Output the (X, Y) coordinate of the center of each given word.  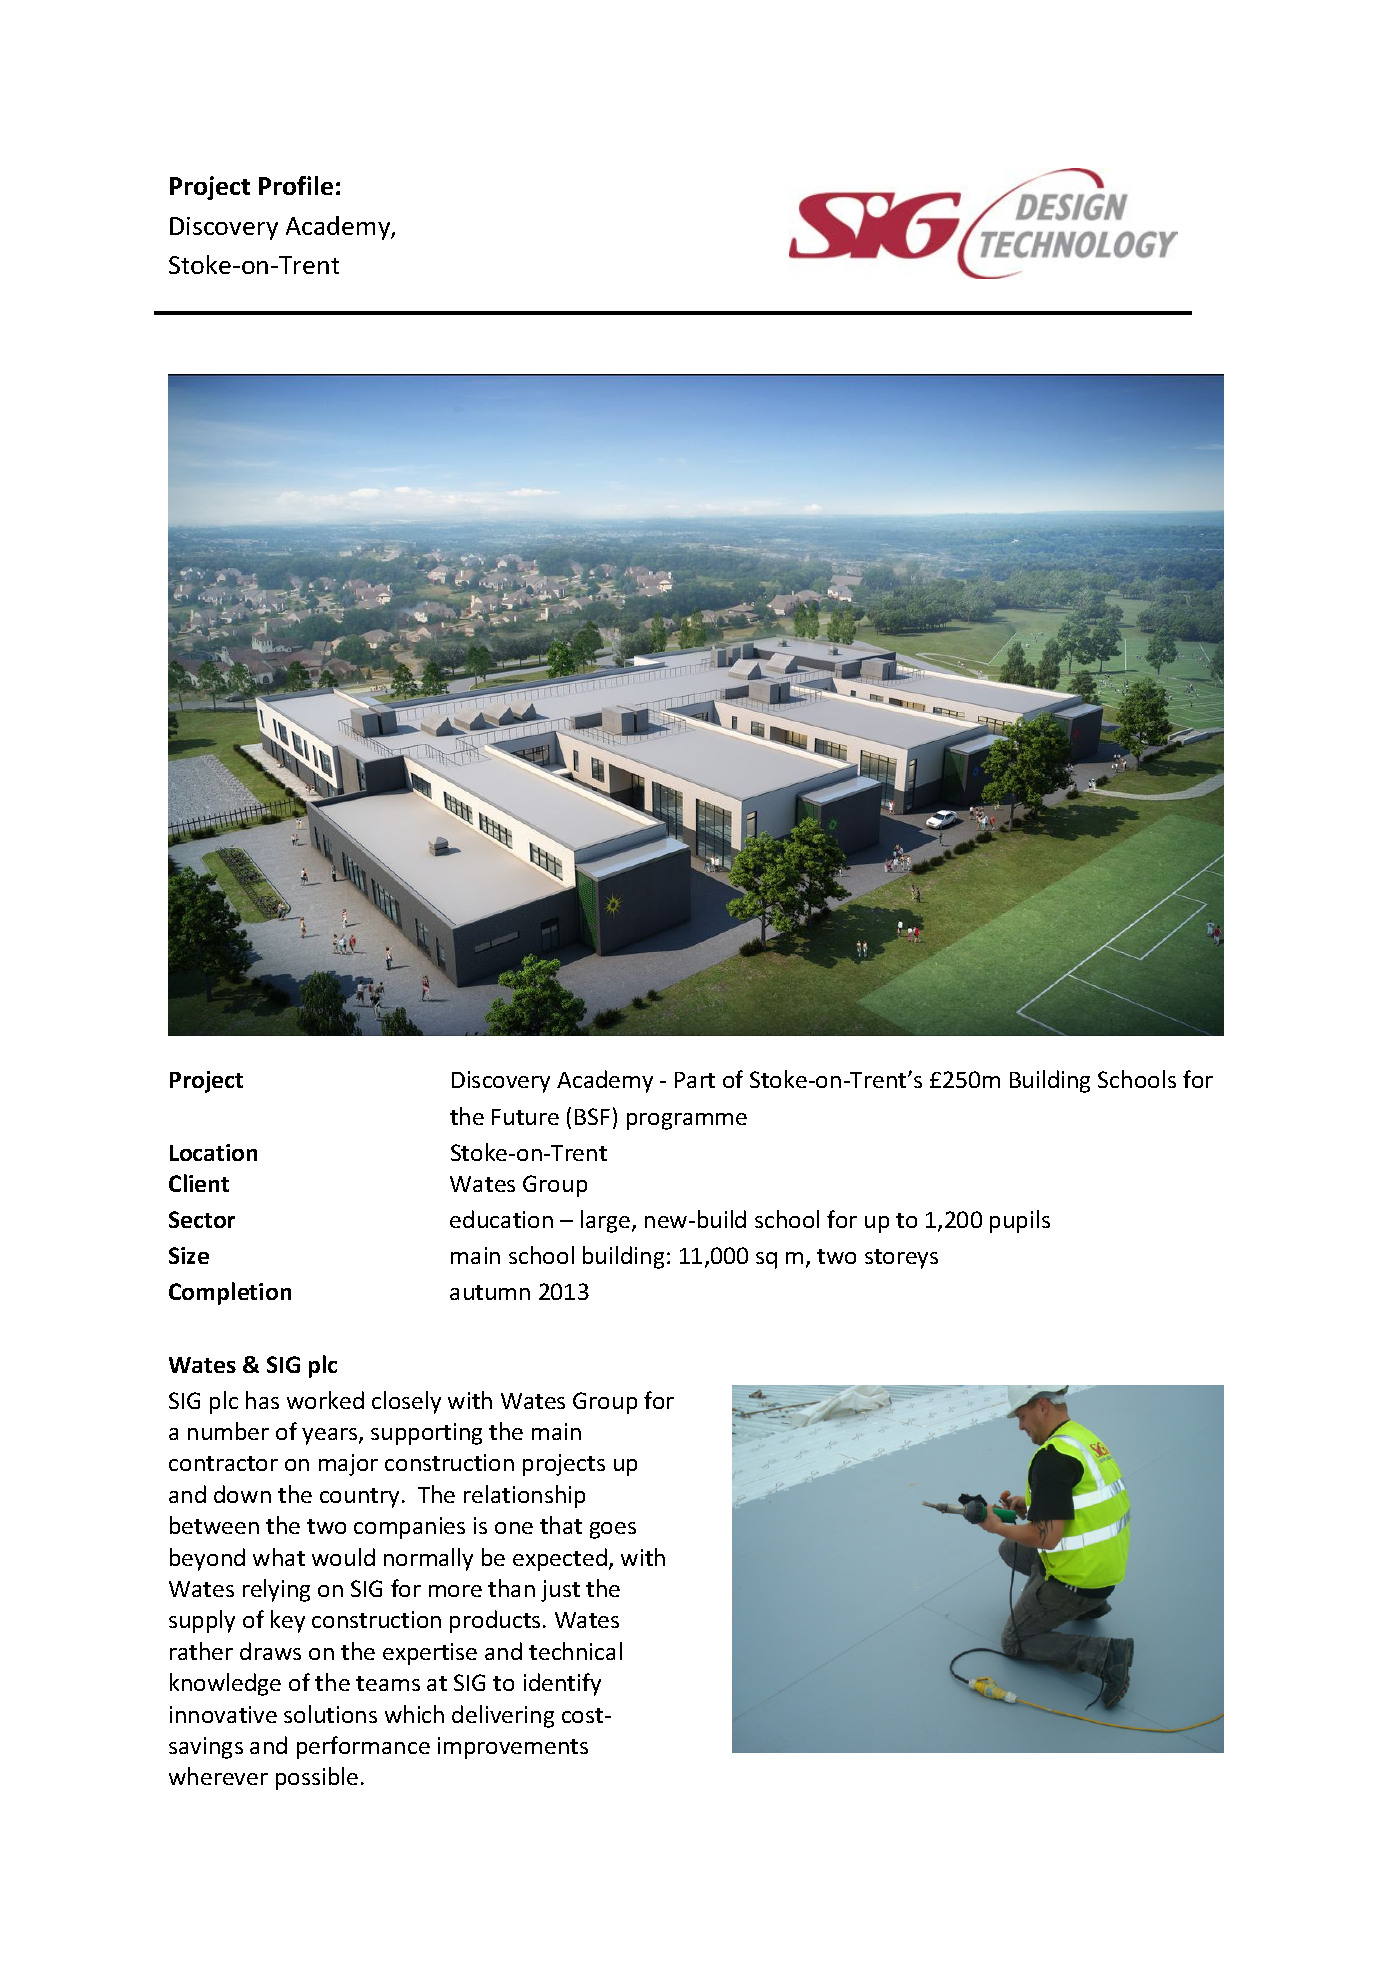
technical (575, 1651)
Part (695, 1080)
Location (213, 1152)
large (607, 1221)
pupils (1020, 1221)
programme (687, 1121)
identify (562, 1684)
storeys (901, 1259)
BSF (592, 1116)
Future (525, 1117)
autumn (490, 1292)
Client (199, 1183)
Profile (296, 185)
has (262, 1400)
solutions (330, 1714)
